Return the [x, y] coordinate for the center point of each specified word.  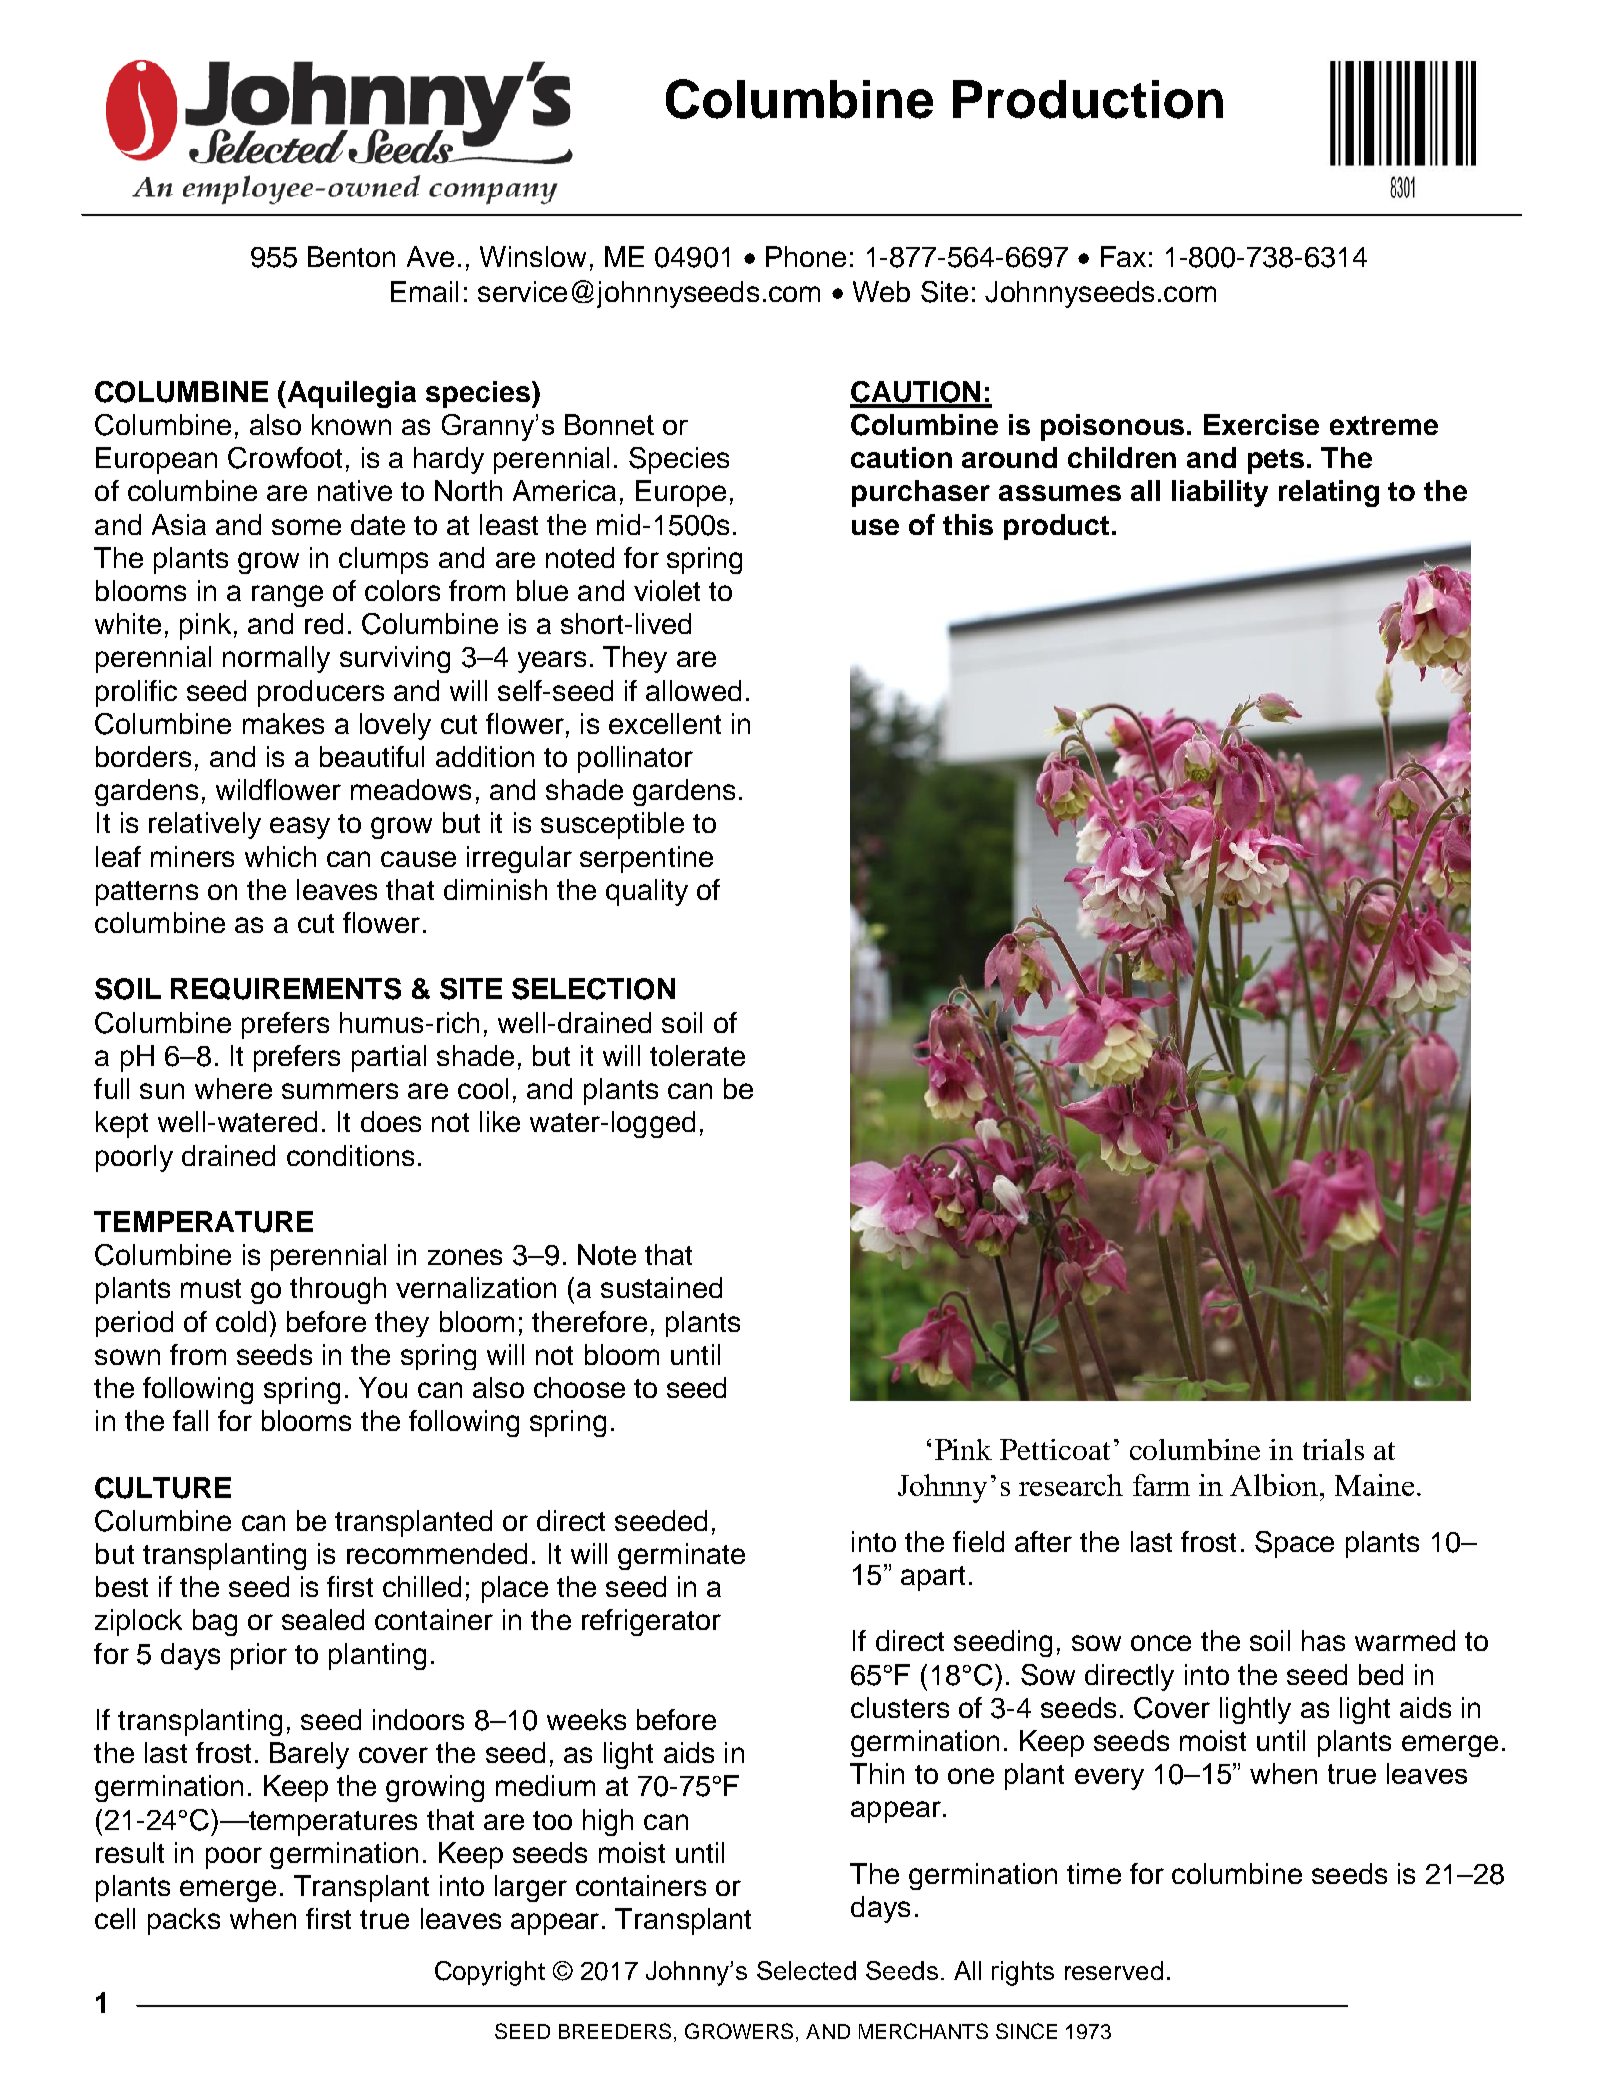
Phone [806, 256]
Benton [351, 256]
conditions [350, 1155]
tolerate [697, 1055]
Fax [1123, 256]
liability [1220, 493]
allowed [693, 690]
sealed [323, 1619]
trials [1333, 1449]
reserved [1114, 1970]
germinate [681, 1556]
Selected [806, 1970]
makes [283, 723]
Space [1294, 1544]
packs [184, 1921]
